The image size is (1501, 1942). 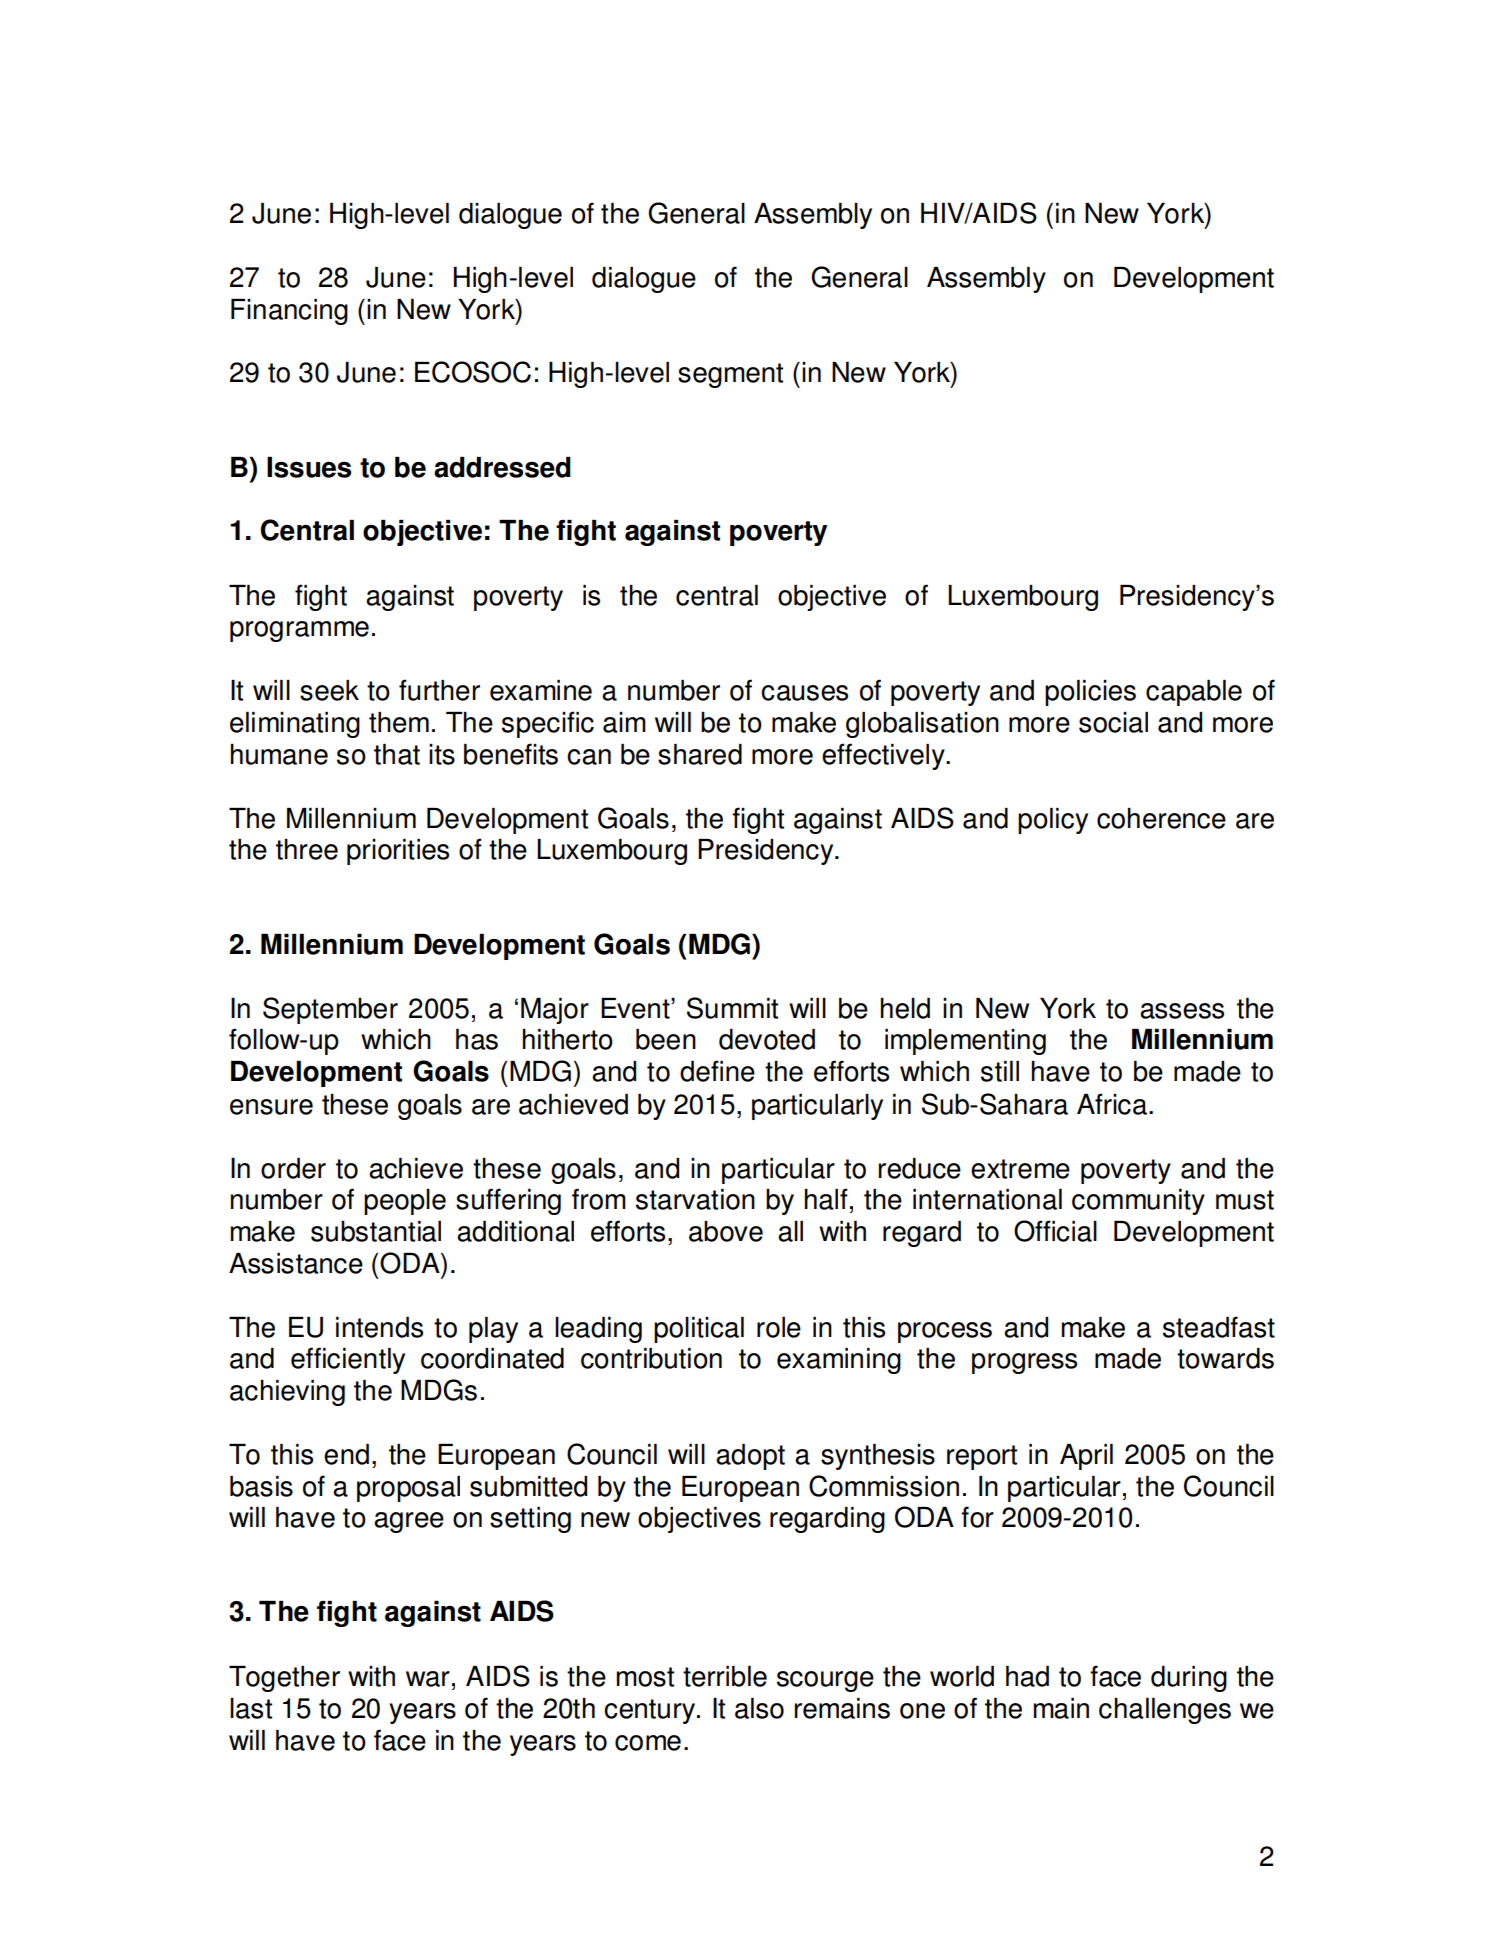 What do you see at coordinates (804, 693) in the screenshot?
I see `causes` at bounding box center [804, 693].
